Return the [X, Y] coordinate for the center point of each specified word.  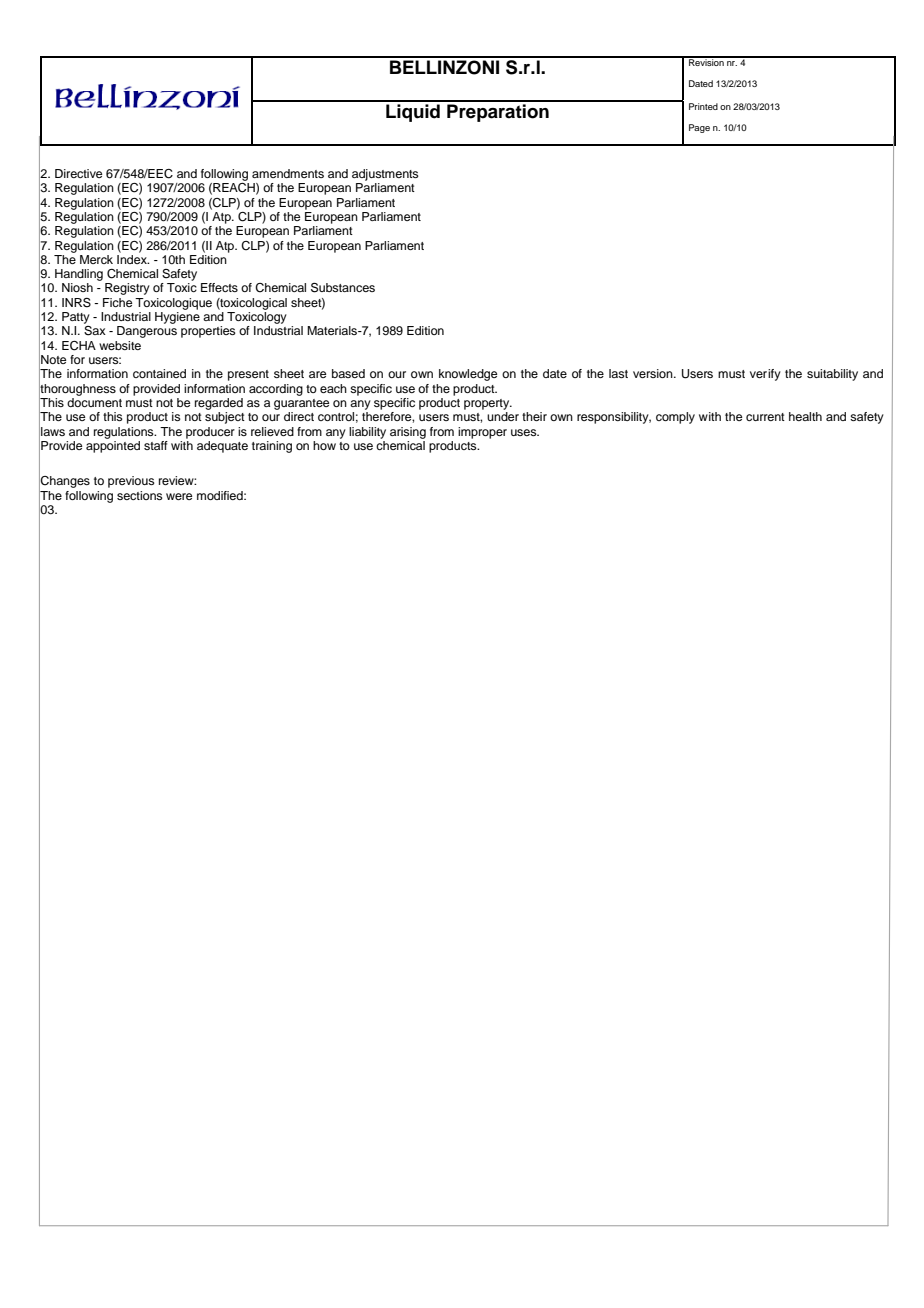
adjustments [385, 175]
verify [765, 375]
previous [131, 482]
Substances [343, 288]
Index [133, 258]
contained [159, 373]
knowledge [468, 375]
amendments [288, 173]
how [324, 445]
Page [699, 128]
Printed [703, 106]
